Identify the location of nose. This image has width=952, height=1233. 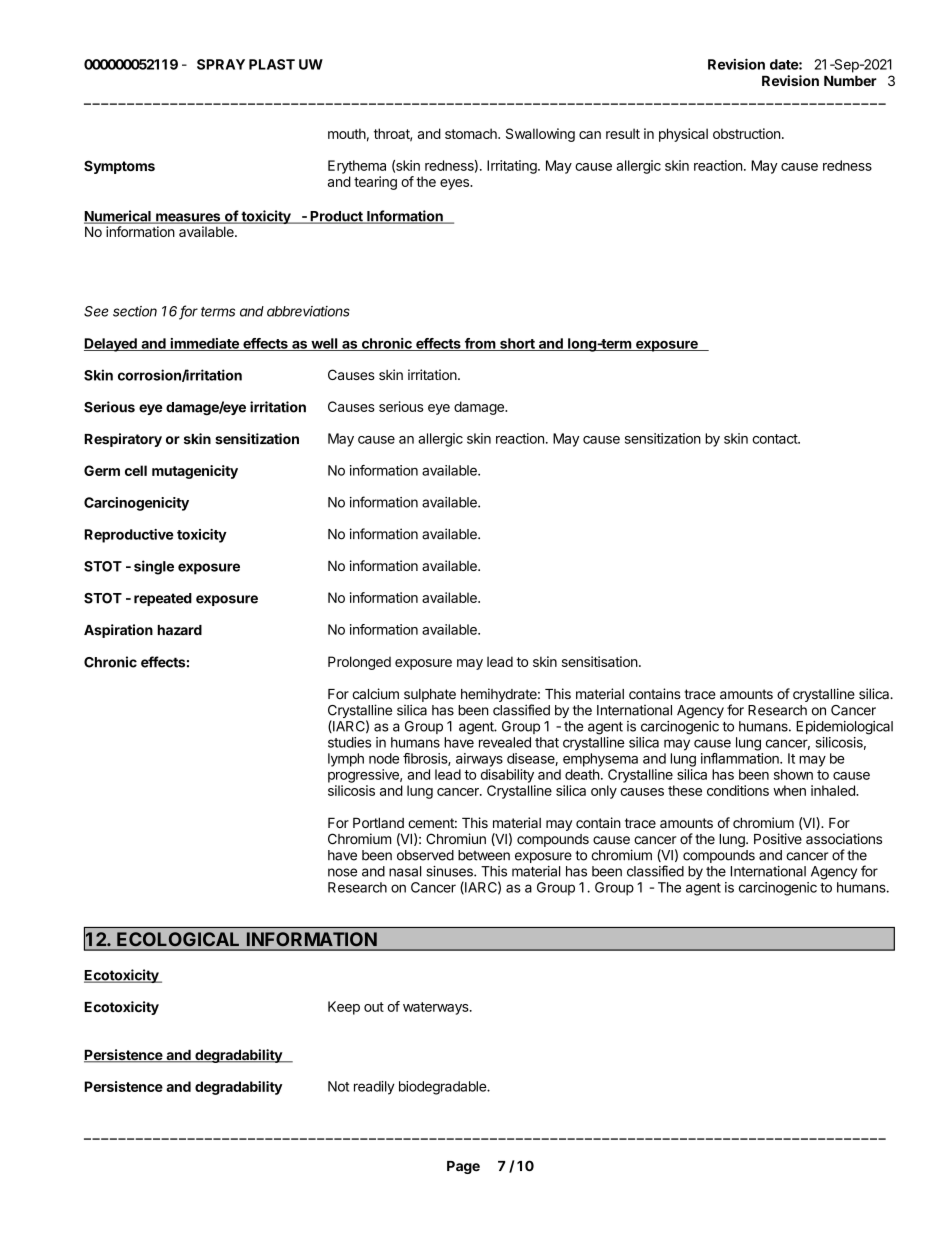
(342, 872).
